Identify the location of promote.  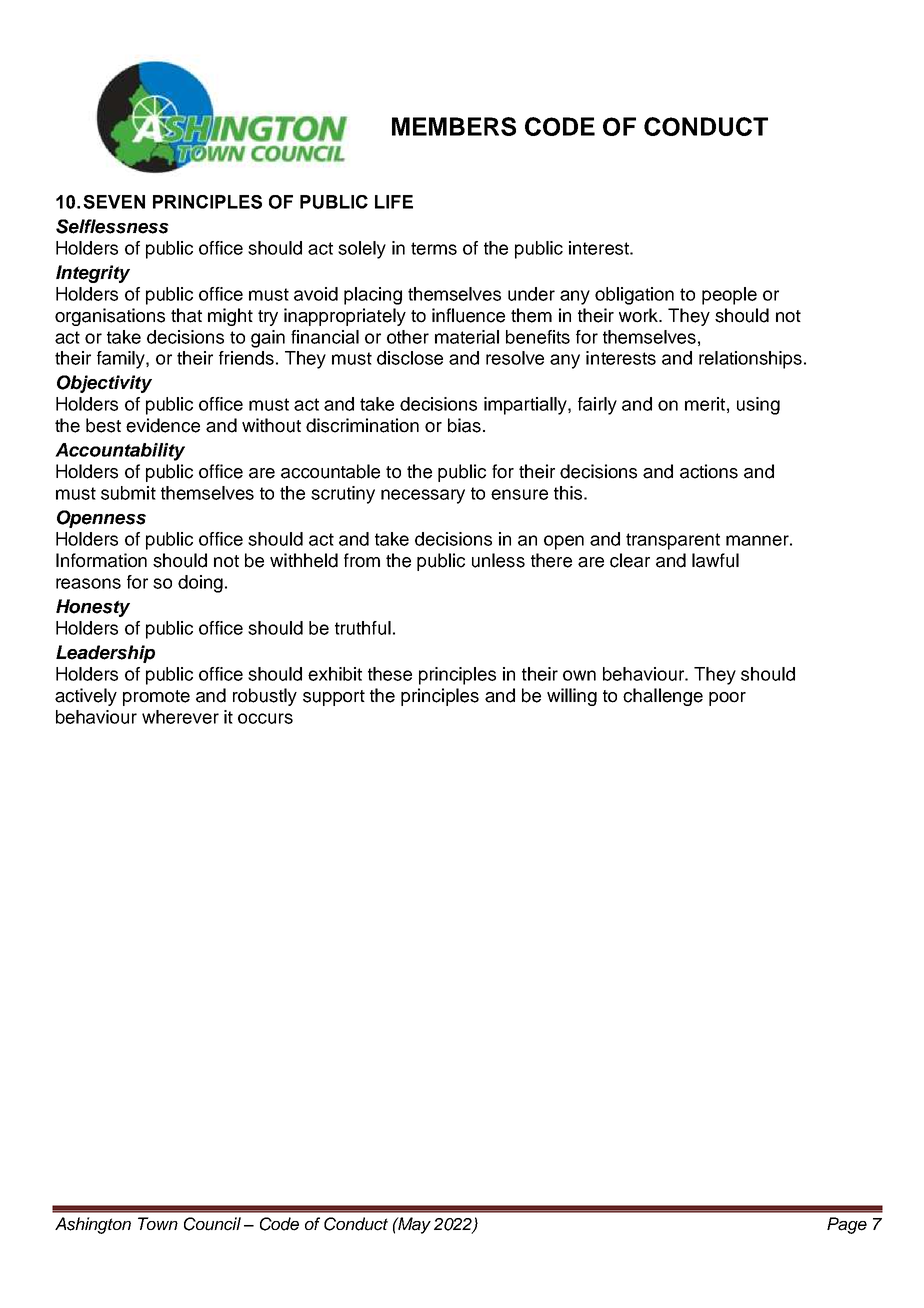
(156, 698).
